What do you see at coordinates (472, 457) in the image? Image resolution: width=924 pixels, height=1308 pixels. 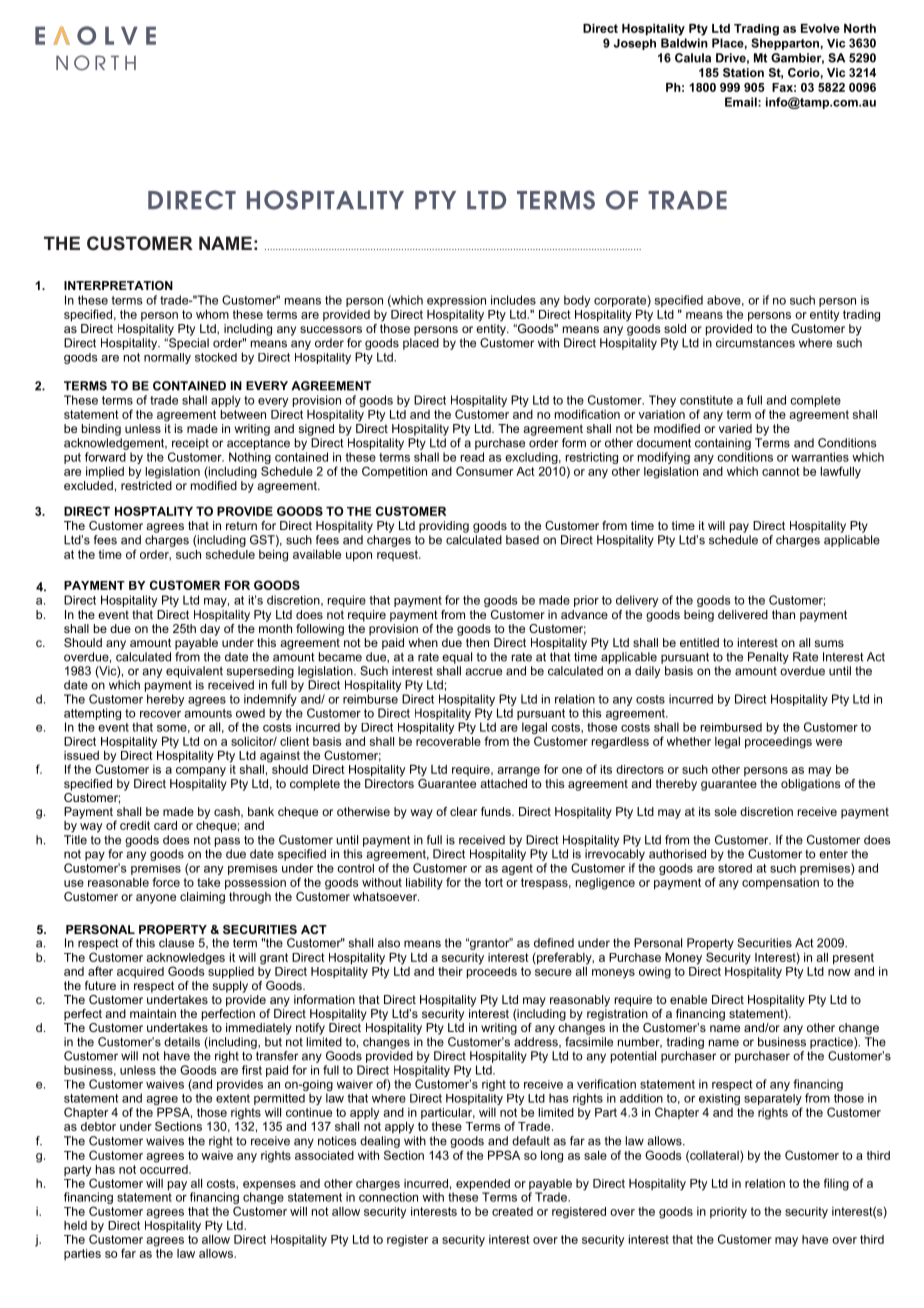 I see `read` at bounding box center [472, 457].
